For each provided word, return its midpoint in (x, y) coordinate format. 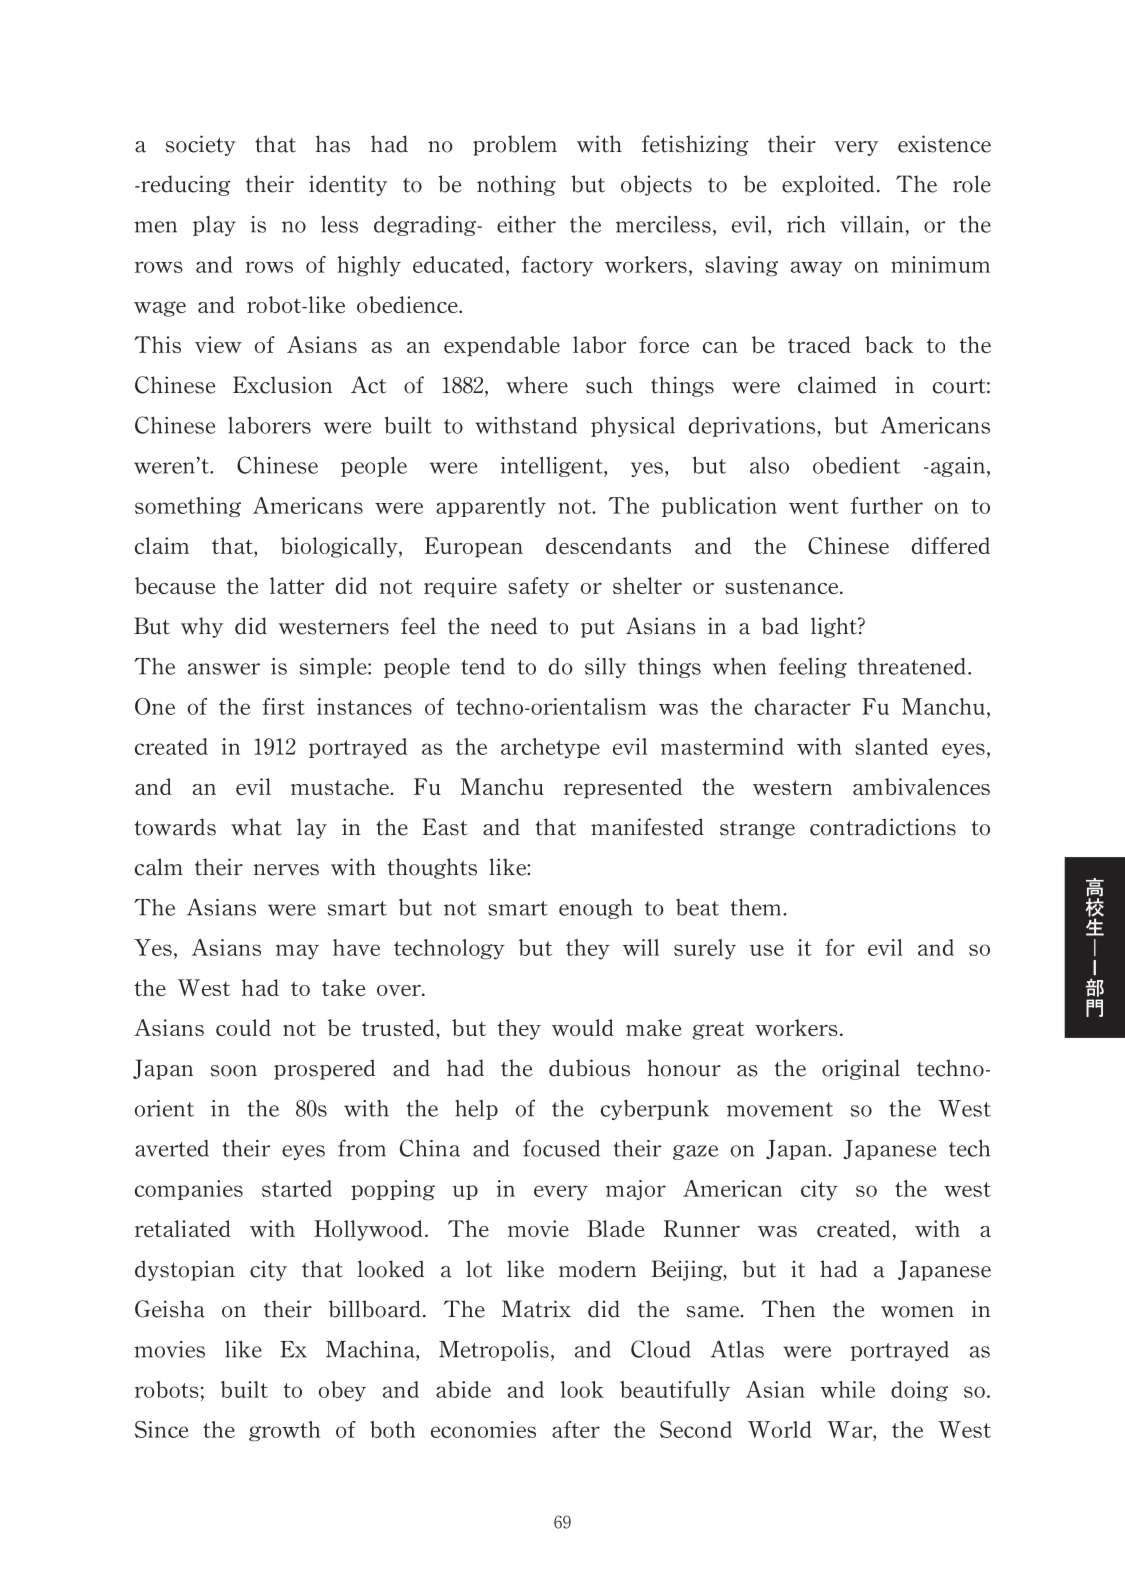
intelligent (553, 467)
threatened (912, 666)
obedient (856, 465)
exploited (828, 185)
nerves (286, 870)
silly (605, 668)
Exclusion (282, 385)
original (861, 1069)
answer (224, 669)
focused (561, 1148)
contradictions (883, 827)
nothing (516, 185)
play (214, 226)
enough (596, 909)
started (297, 1188)
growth (284, 1431)
